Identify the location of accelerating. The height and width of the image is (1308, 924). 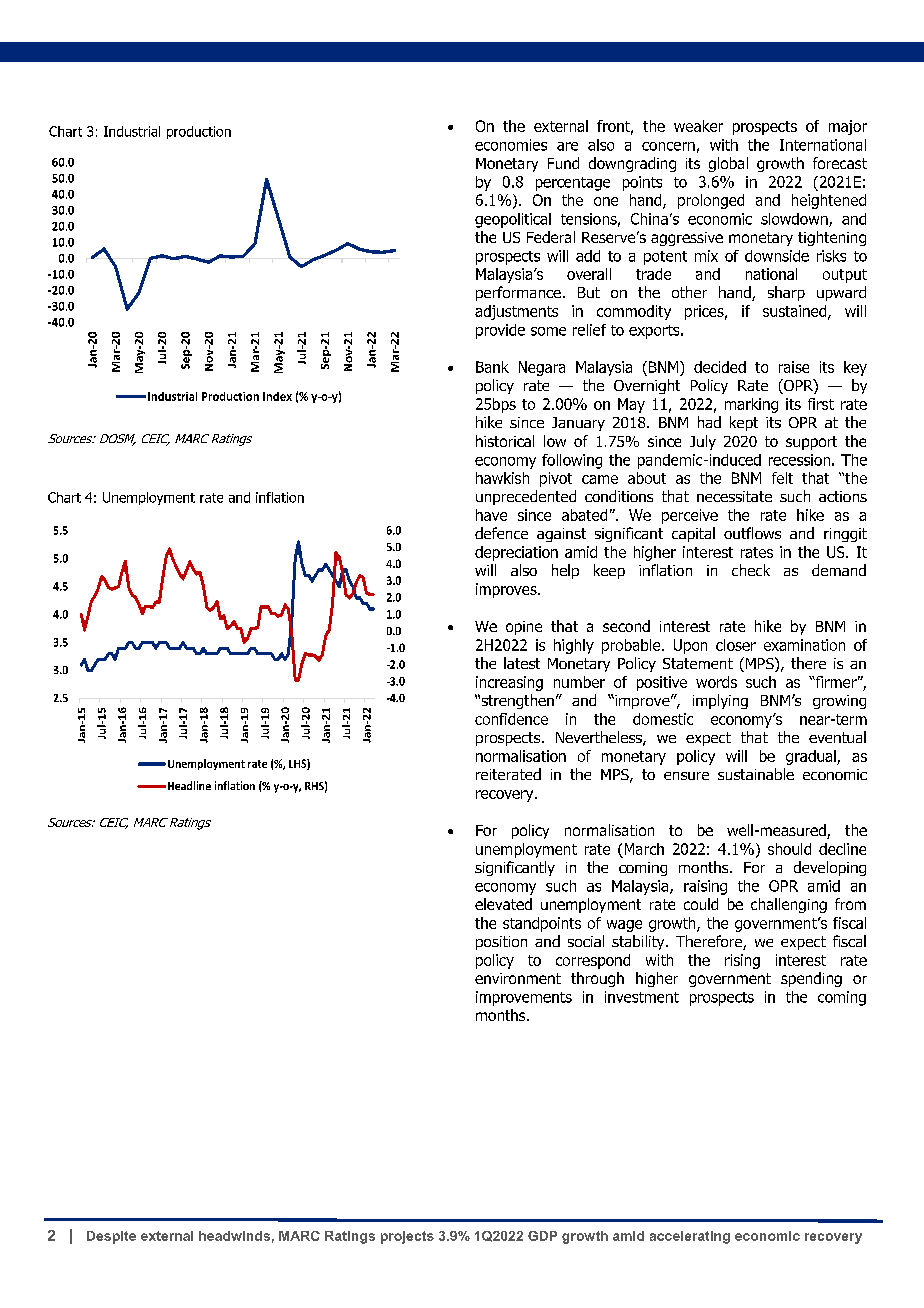
(690, 1237).
